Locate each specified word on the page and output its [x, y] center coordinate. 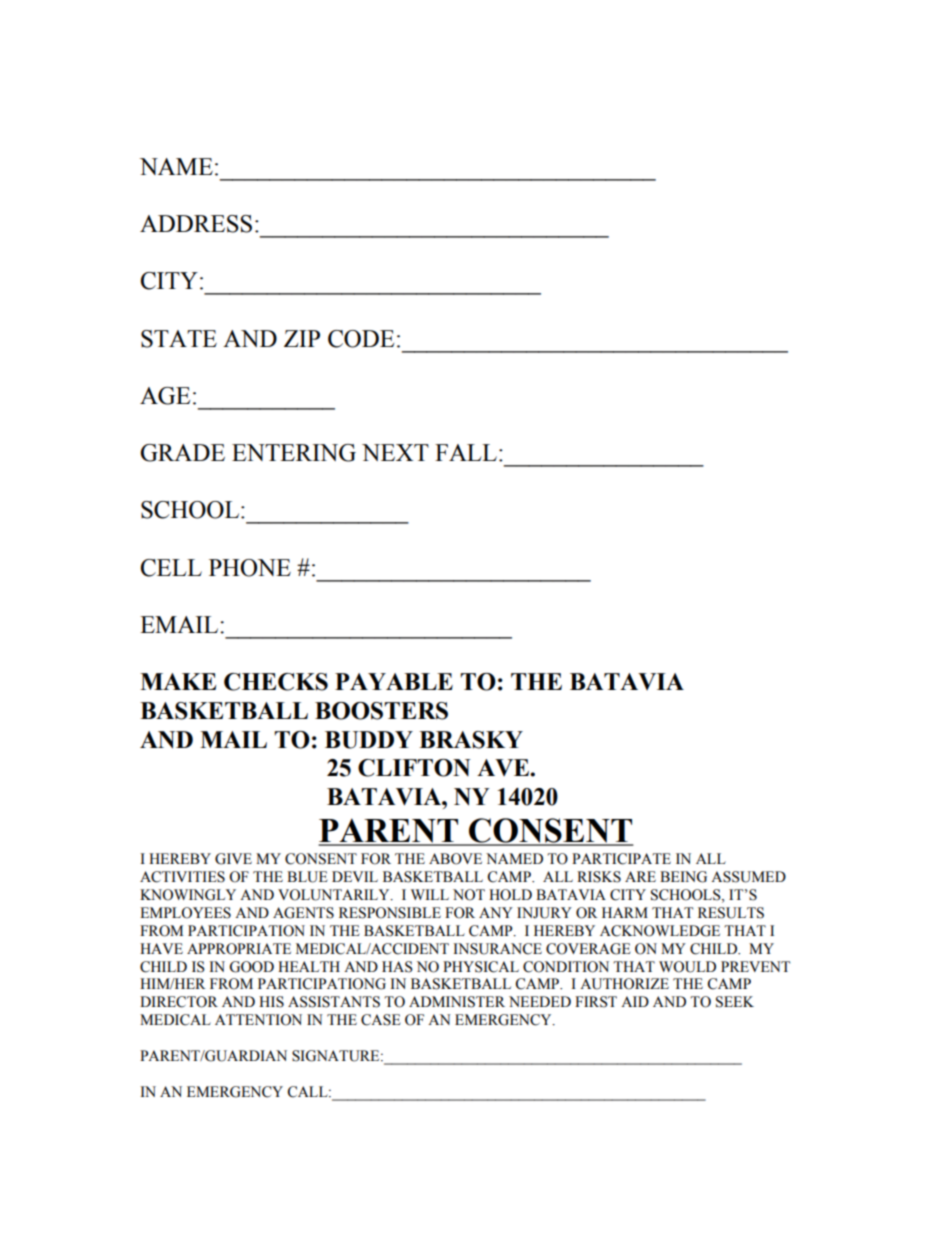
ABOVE [455, 859]
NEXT [395, 452]
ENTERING [294, 453]
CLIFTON [414, 768]
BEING [683, 877]
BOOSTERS [381, 711]
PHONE [250, 568]
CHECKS [276, 682]
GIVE [233, 859]
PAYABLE [394, 681]
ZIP [302, 338]
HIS [271, 1002]
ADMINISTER [457, 1002]
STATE [179, 339]
